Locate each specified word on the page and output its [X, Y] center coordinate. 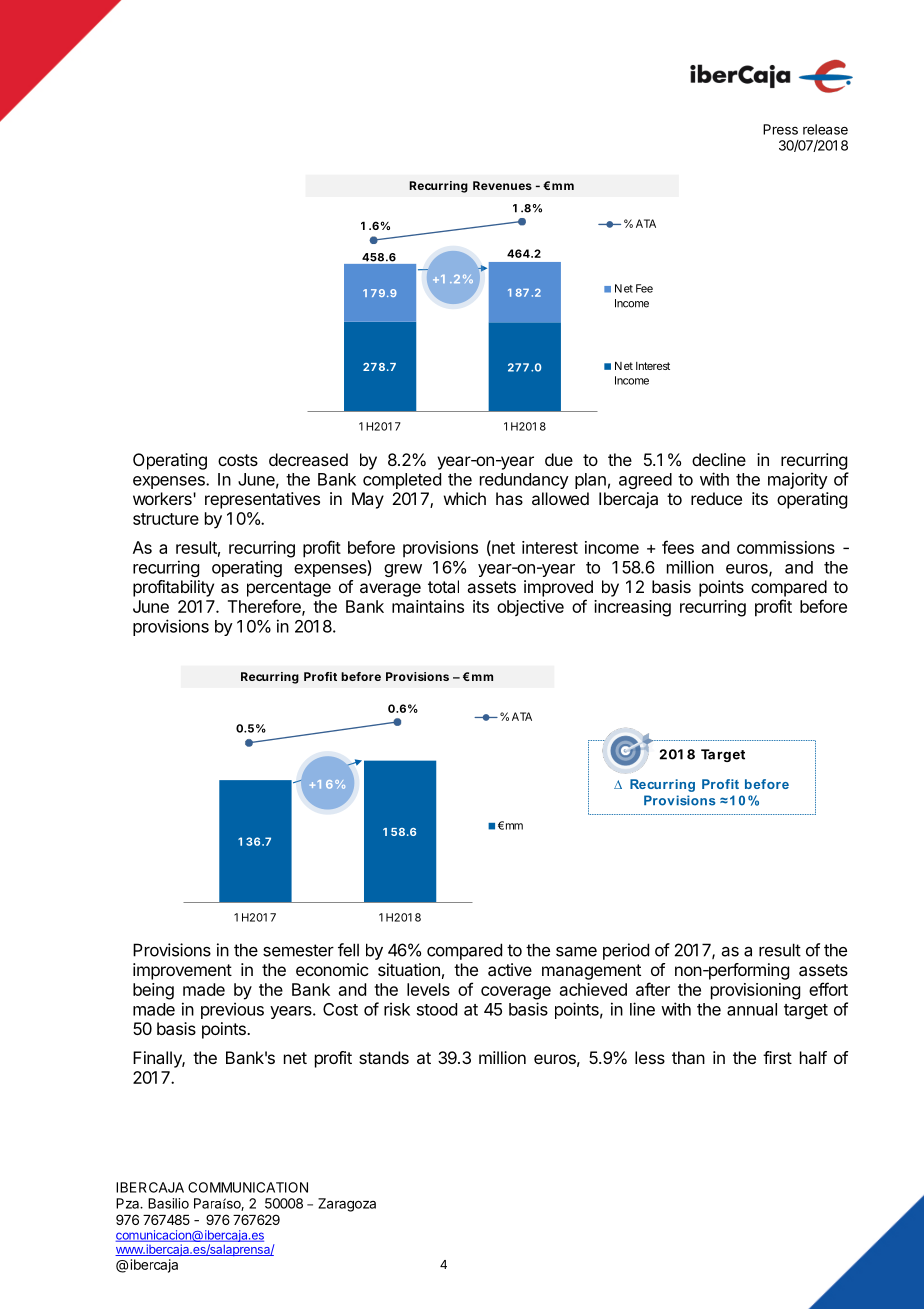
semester [298, 950]
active [510, 969]
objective [530, 608]
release [825, 129]
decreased [308, 459]
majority [798, 480]
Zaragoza [347, 1205]
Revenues [502, 185]
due [559, 459]
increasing [632, 608]
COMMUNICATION [248, 1187]
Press [780, 129]
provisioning [755, 991]
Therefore [265, 607]
